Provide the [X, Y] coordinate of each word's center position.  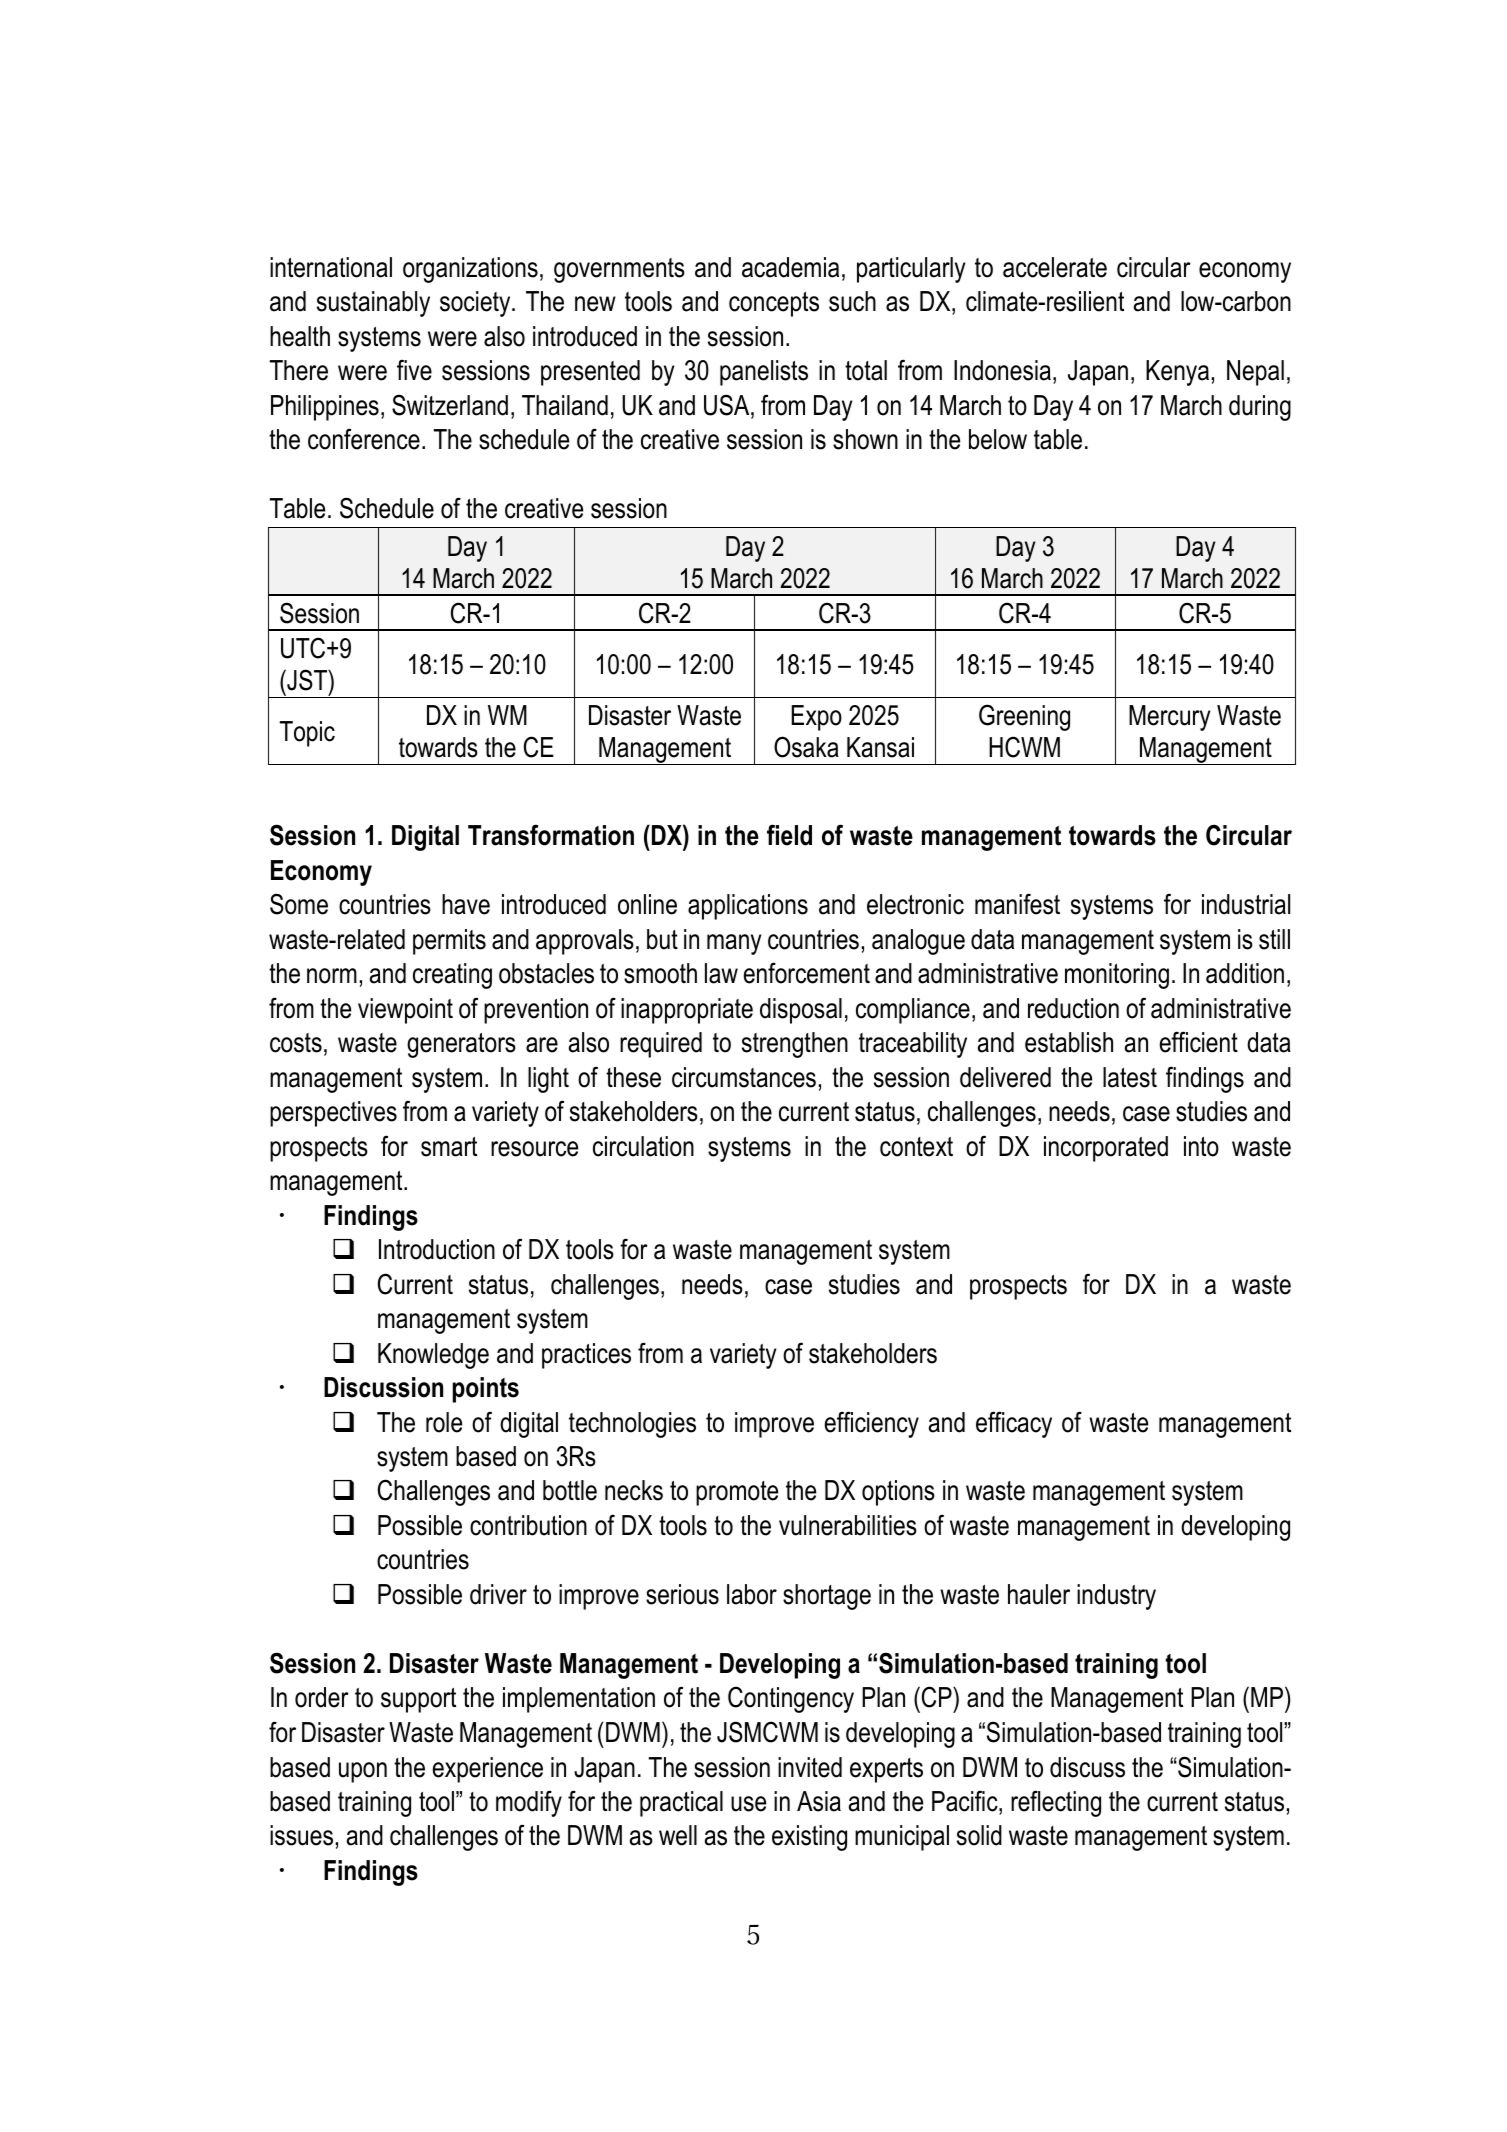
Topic [307, 734]
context [916, 1147]
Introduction [437, 1249]
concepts [774, 304]
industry [1116, 1597]
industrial [1246, 904]
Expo [816, 718]
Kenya [1177, 373]
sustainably [373, 304]
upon [363, 1772]
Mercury [1169, 718]
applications [748, 907]
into [1201, 1146]
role [444, 1422]
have [466, 904]
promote [737, 1493]
